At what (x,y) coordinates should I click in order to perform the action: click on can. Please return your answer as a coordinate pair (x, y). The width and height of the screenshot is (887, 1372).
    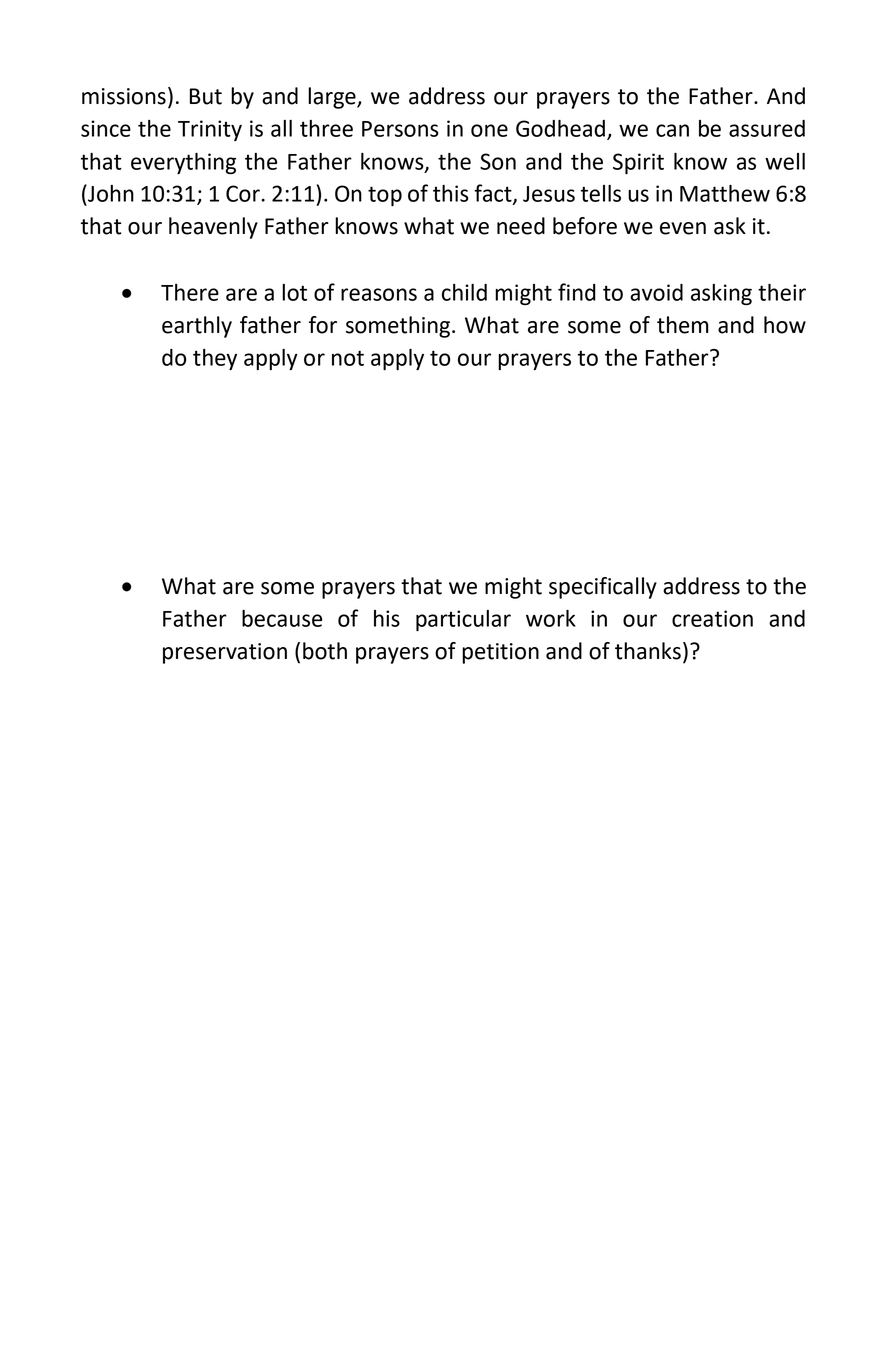
    Looking at the image, I should click on (672, 130).
